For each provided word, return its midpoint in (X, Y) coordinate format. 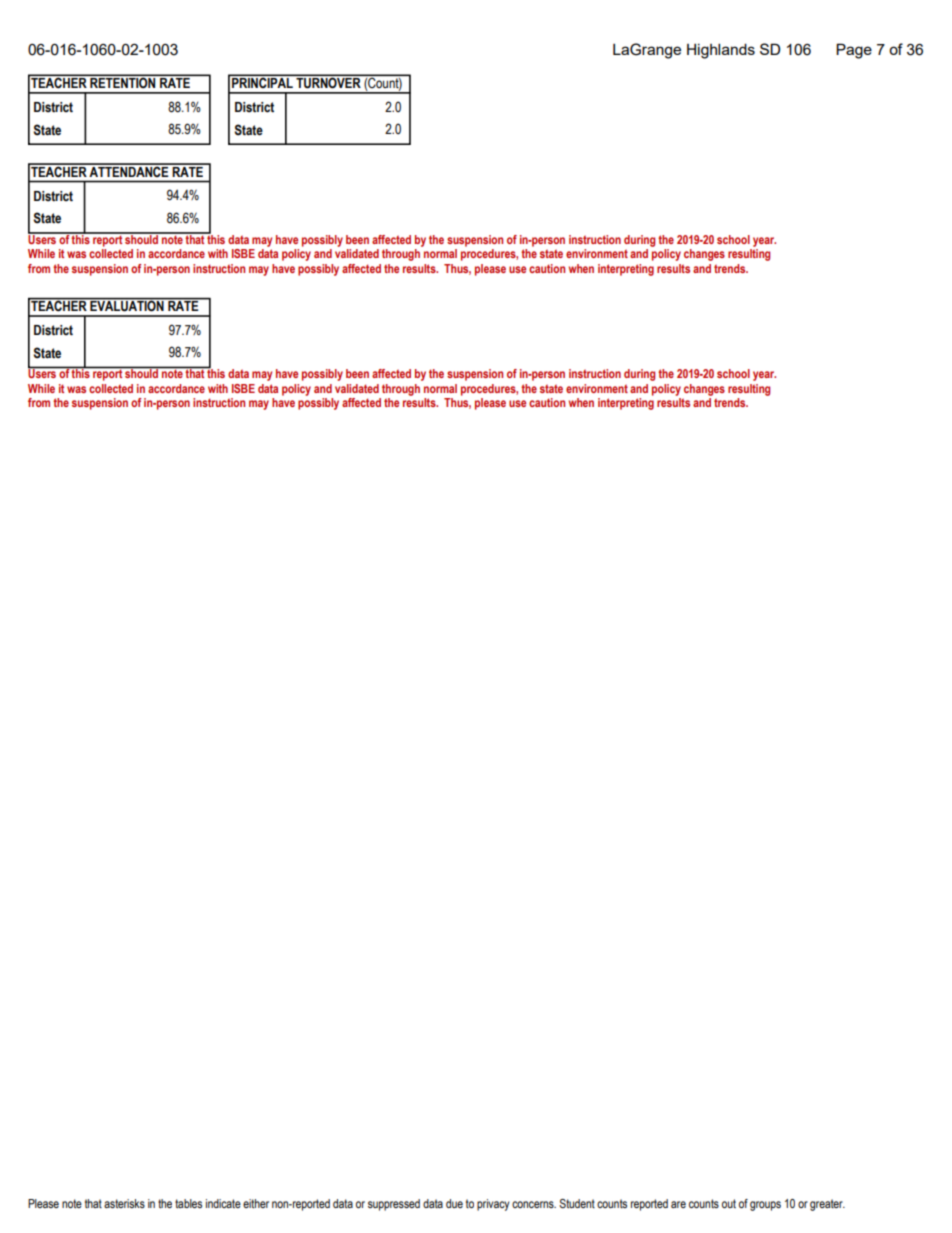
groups (765, 1206)
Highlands (721, 51)
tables (188, 1203)
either (256, 1203)
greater (827, 1205)
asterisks (124, 1203)
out (729, 1203)
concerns (534, 1204)
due (454, 1203)
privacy (493, 1205)
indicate (223, 1203)
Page (854, 51)
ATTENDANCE (129, 170)
